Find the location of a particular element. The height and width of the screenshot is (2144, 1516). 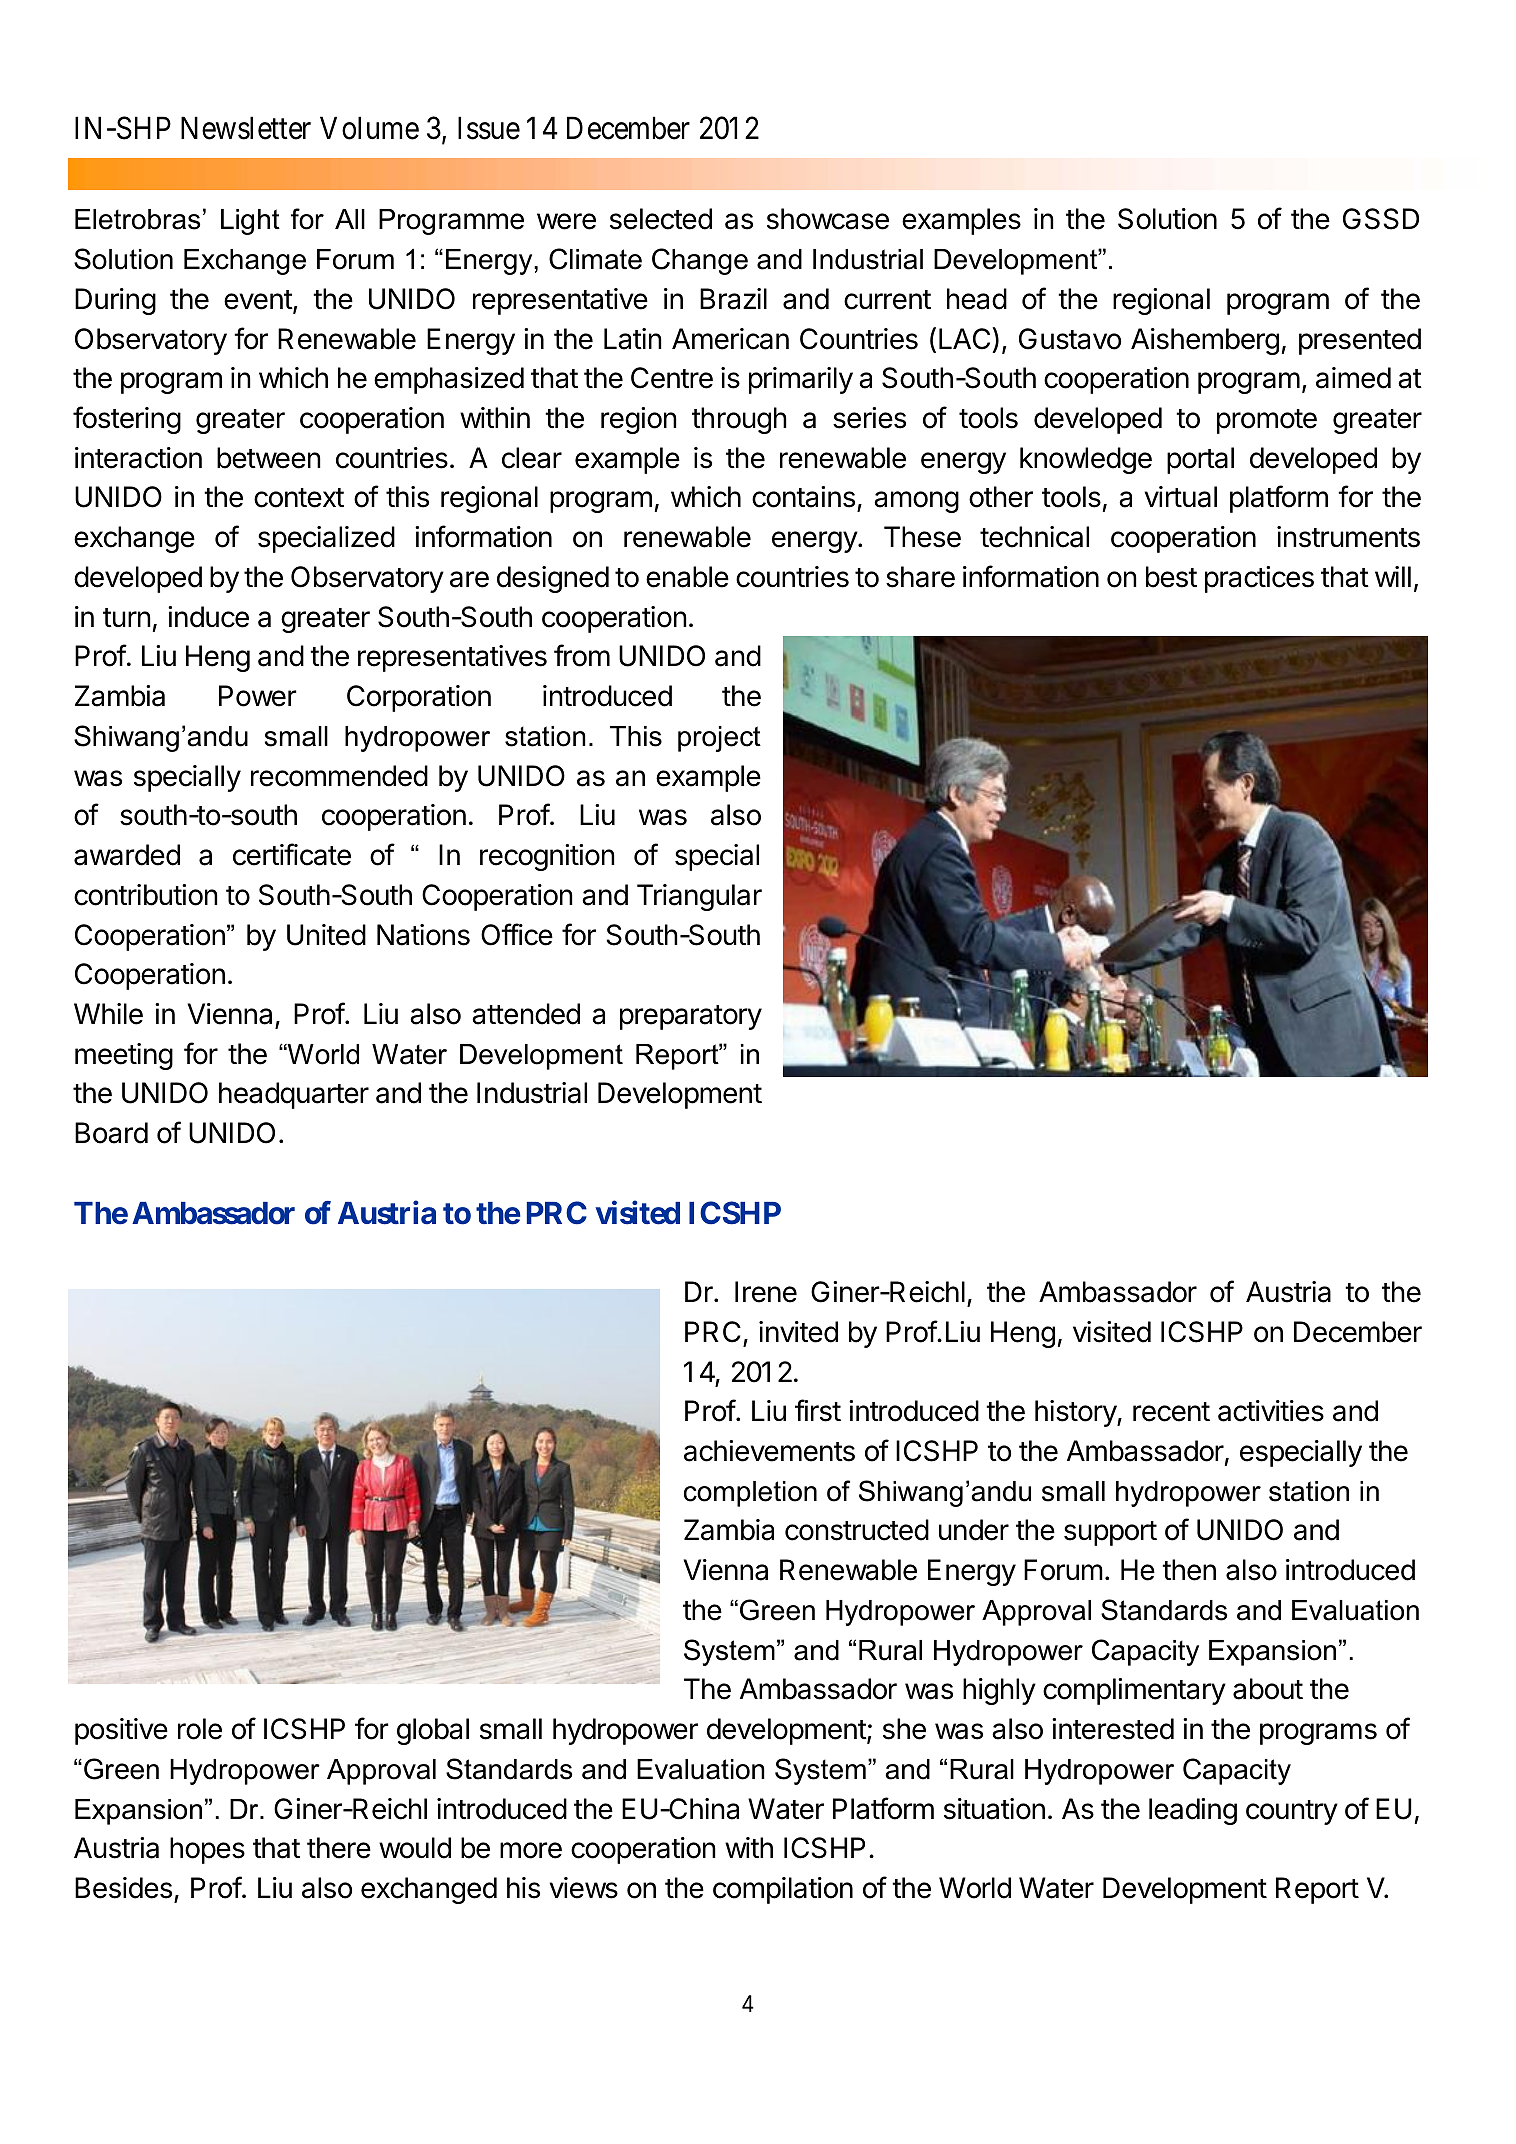

presented is located at coordinates (1360, 341).
